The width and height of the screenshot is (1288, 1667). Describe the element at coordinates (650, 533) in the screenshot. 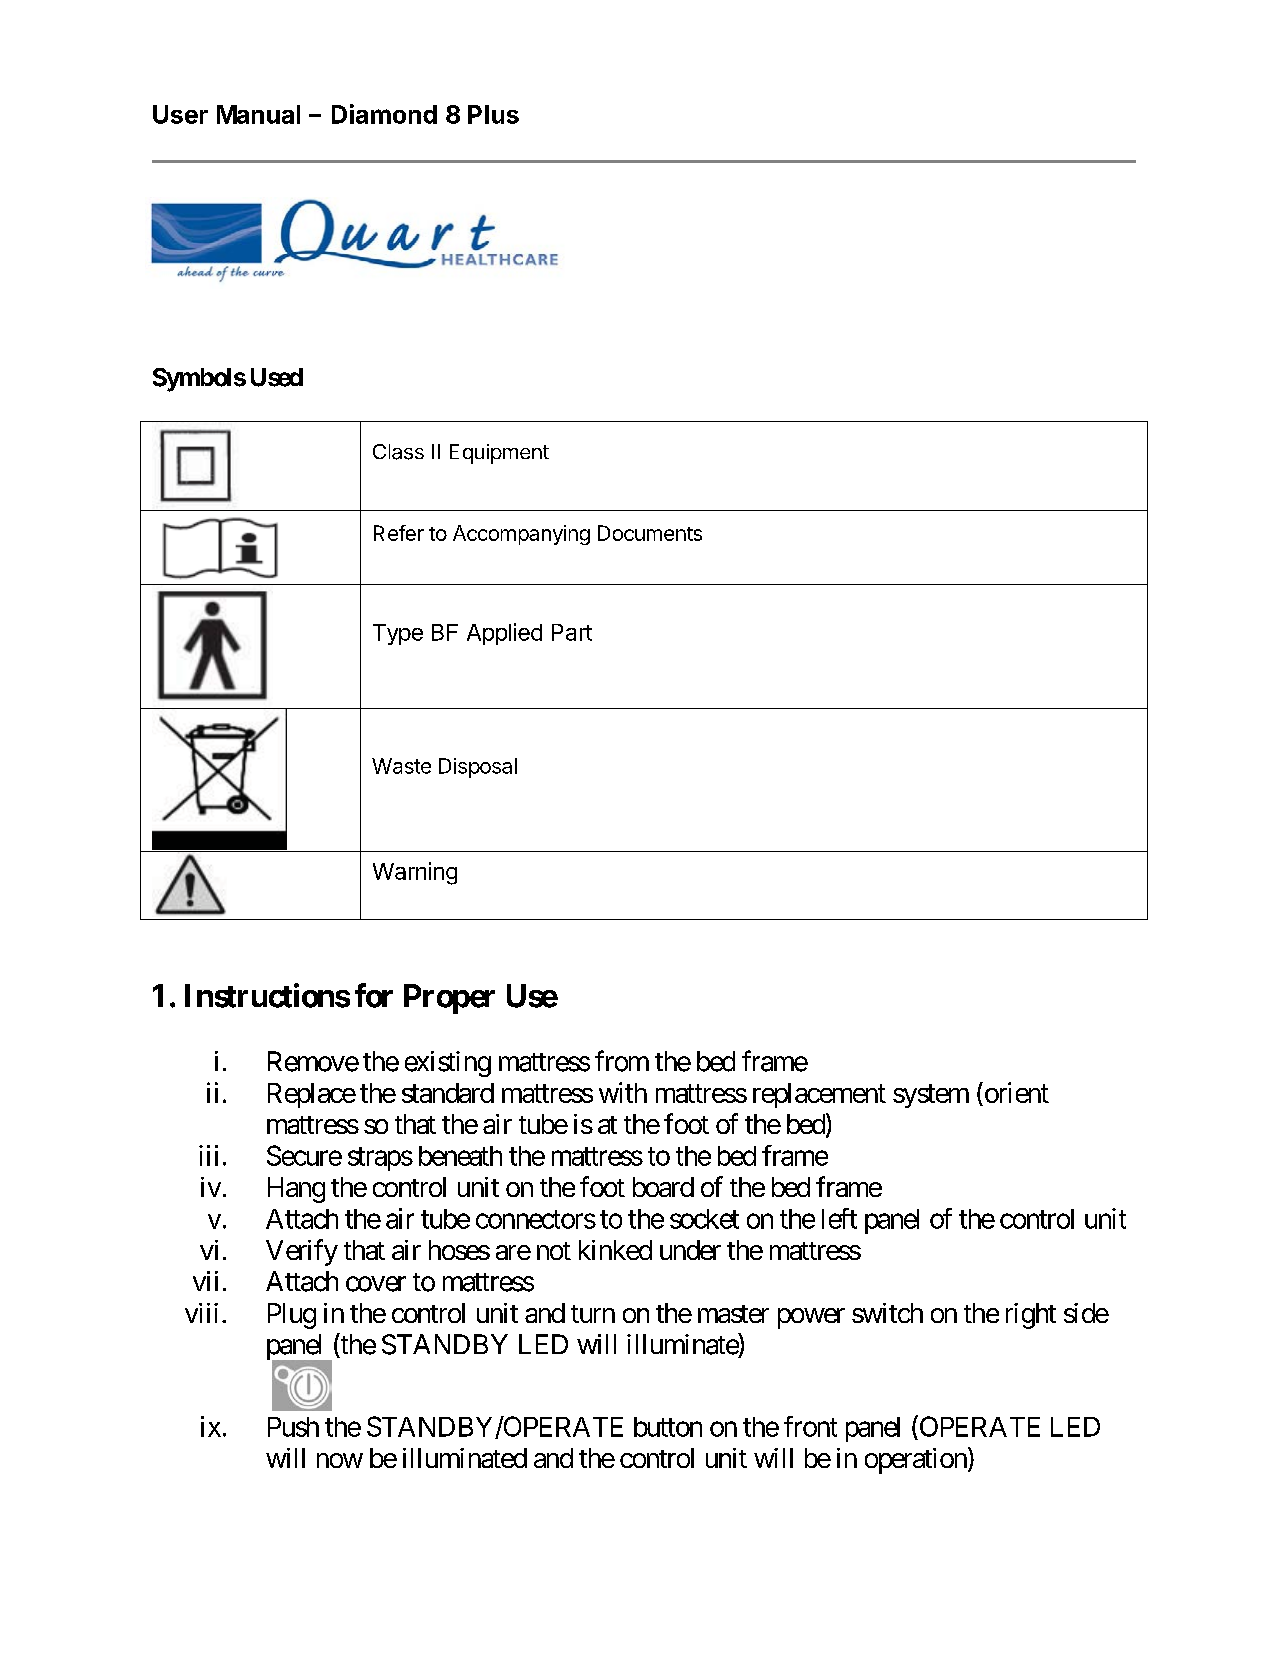

I see `Documents` at that location.
